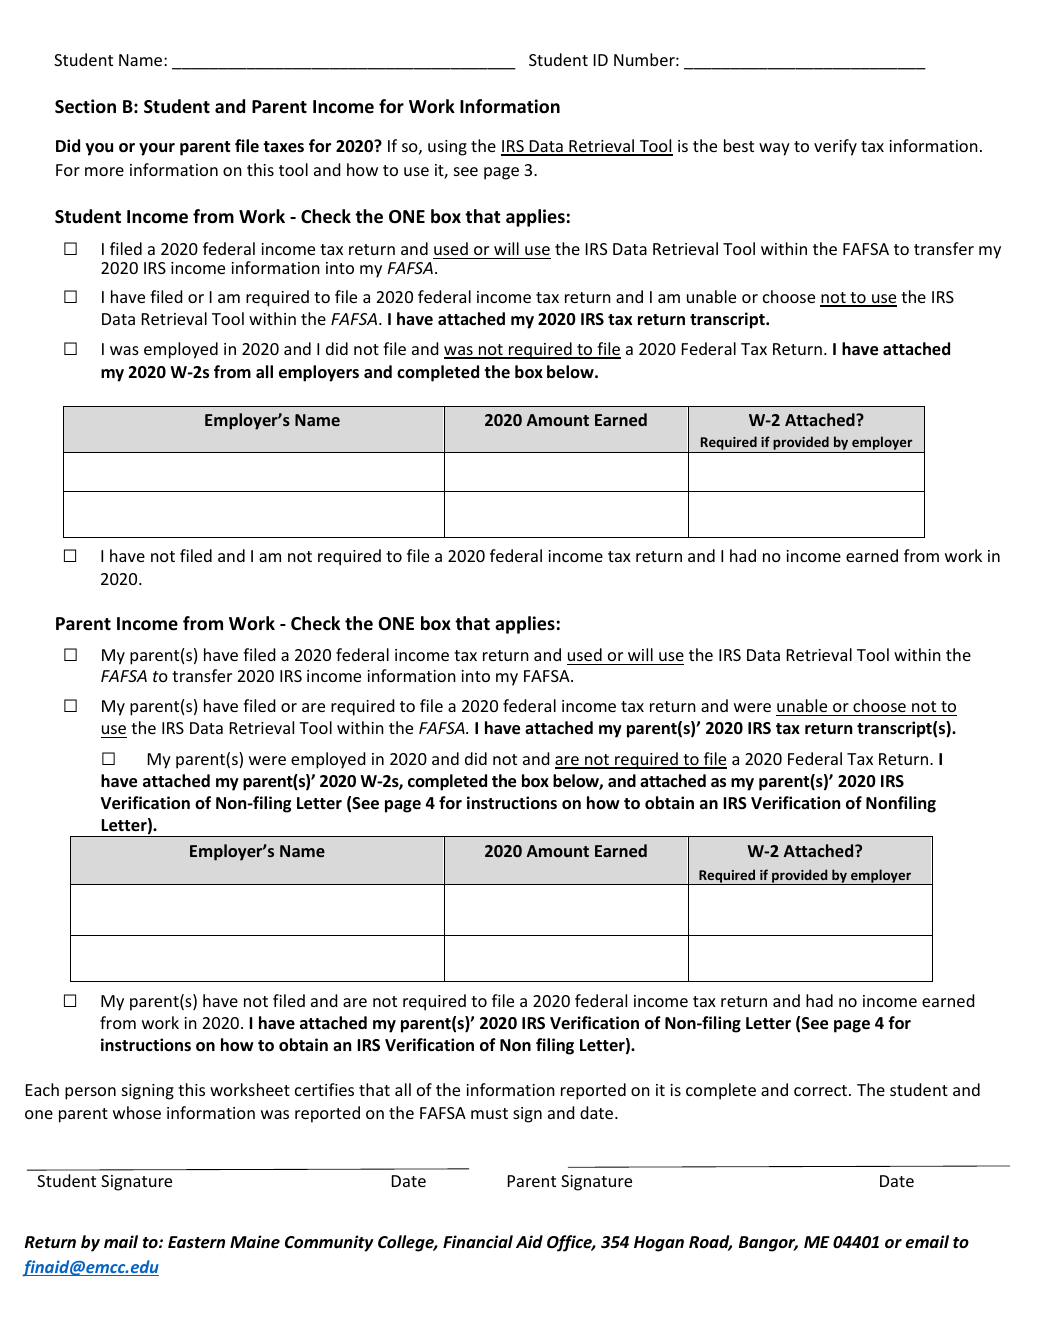 This document has width=1037, height=1342. What do you see at coordinates (822, 1090) in the document?
I see `correct` at bounding box center [822, 1090].
